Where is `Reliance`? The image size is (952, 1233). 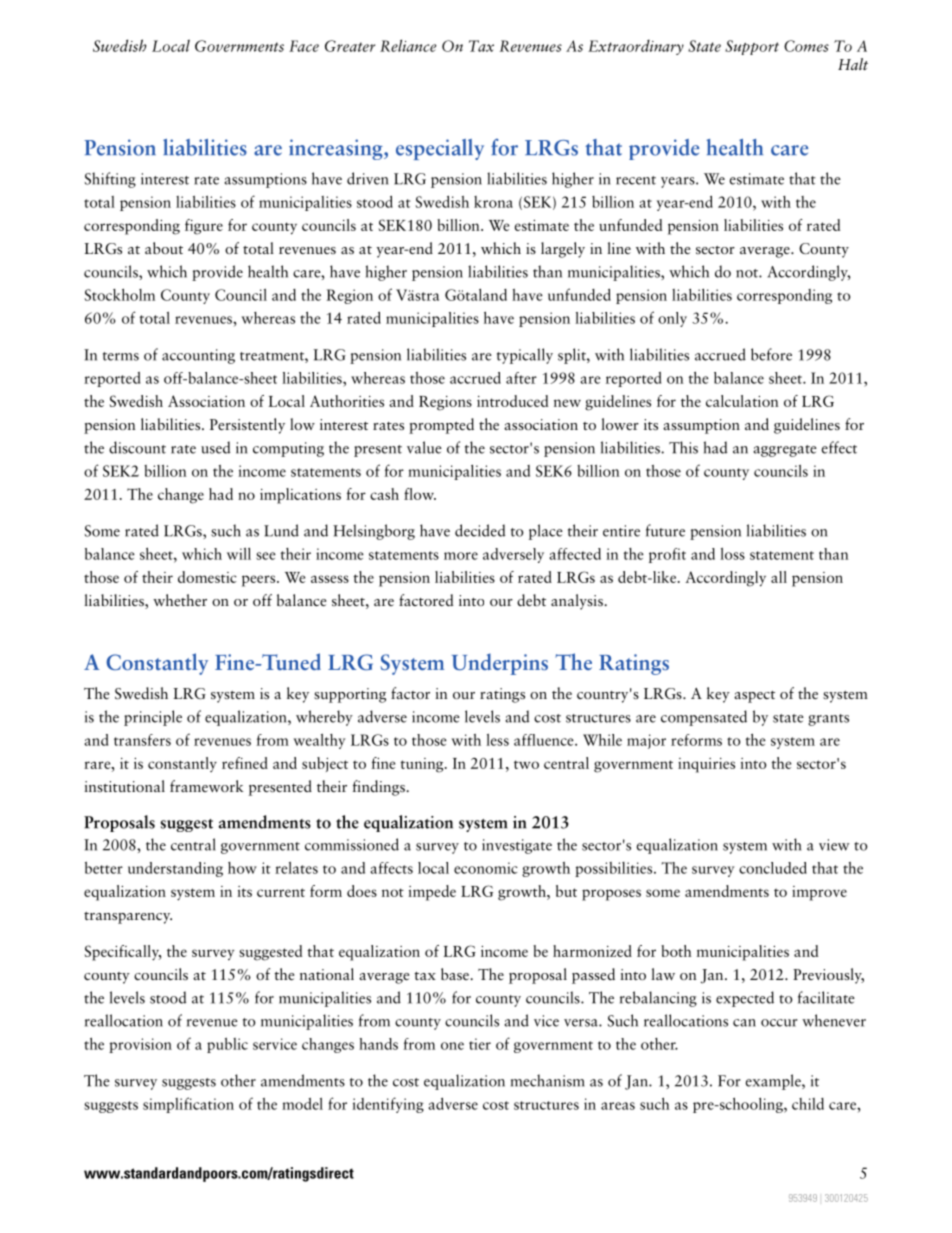 Reliance is located at coordinates (408, 45).
